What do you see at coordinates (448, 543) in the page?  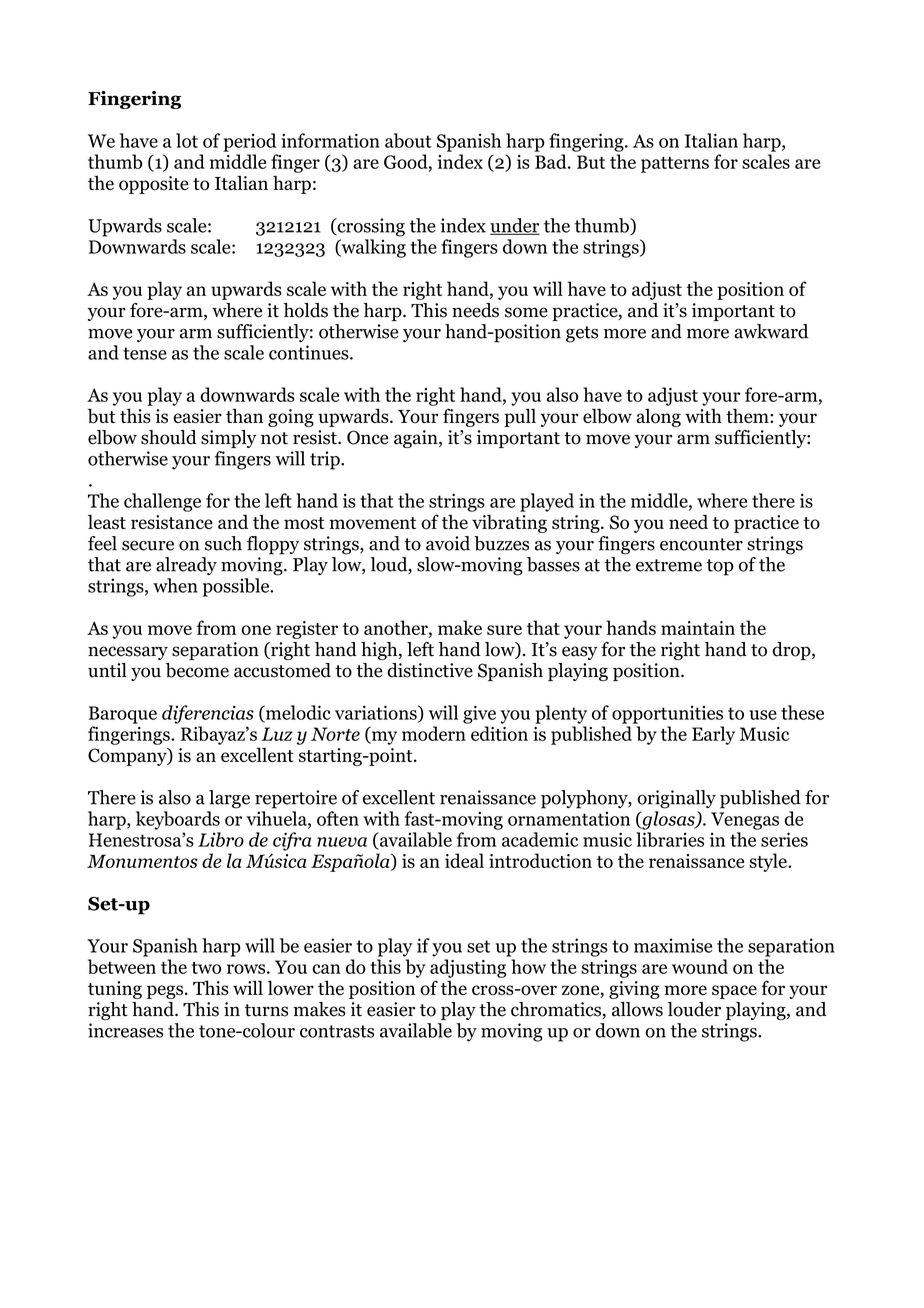 I see `avoid` at bounding box center [448, 543].
